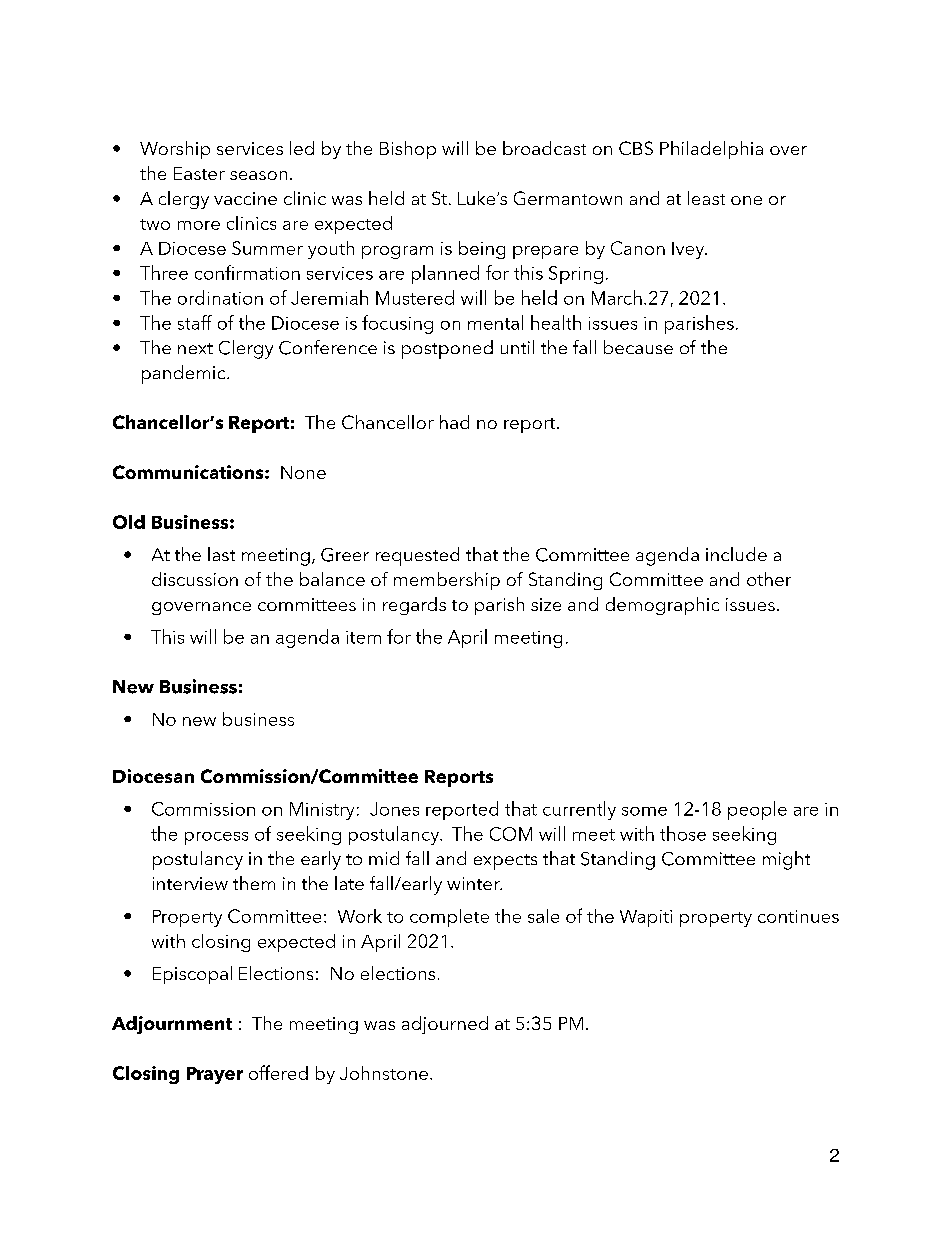  Describe the element at coordinates (447, 581) in the image. I see `membership` at that location.
